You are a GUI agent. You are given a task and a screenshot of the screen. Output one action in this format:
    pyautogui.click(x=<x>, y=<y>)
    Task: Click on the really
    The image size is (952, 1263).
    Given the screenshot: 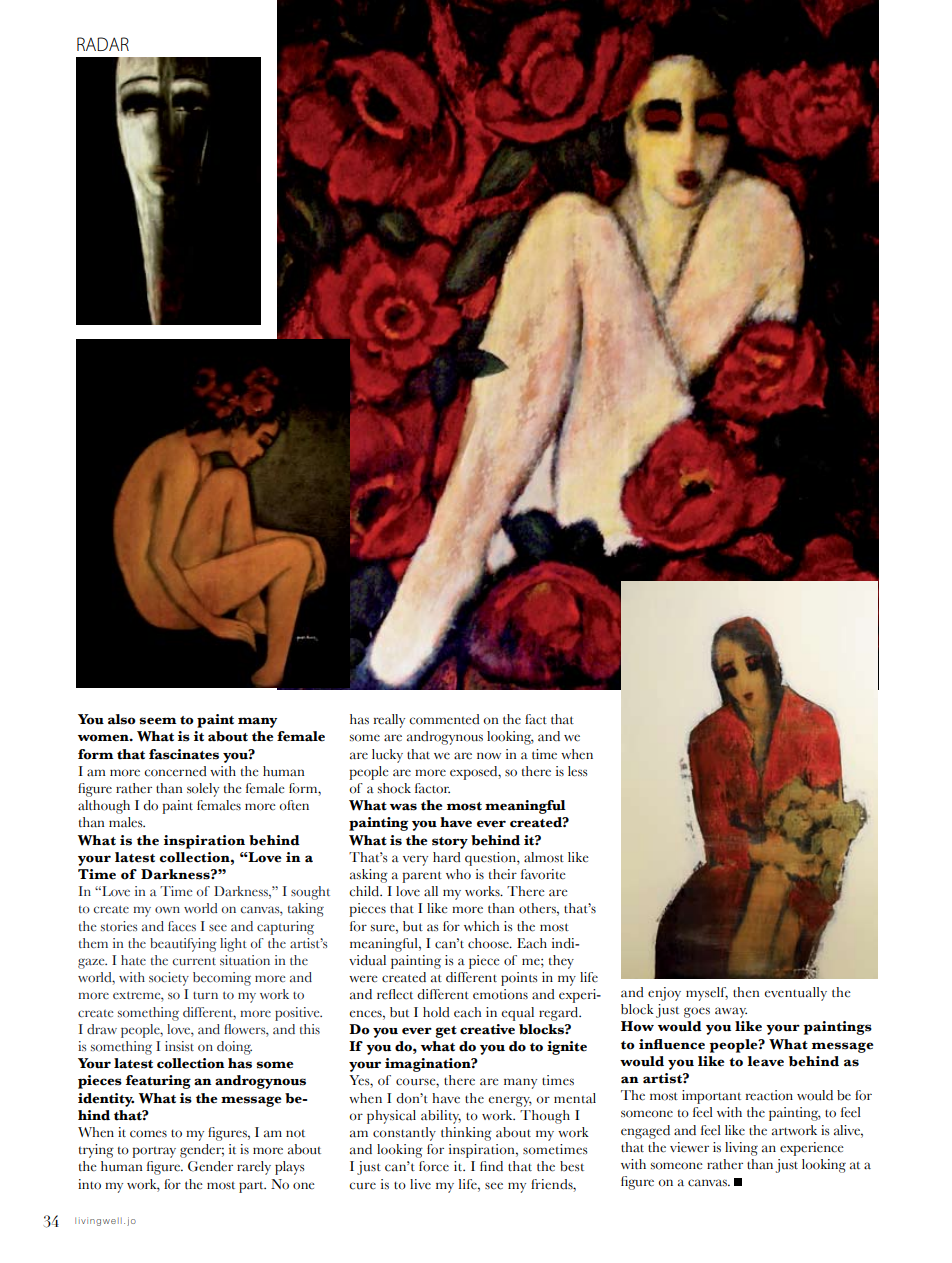 What is the action you would take?
    pyautogui.click(x=389, y=721)
